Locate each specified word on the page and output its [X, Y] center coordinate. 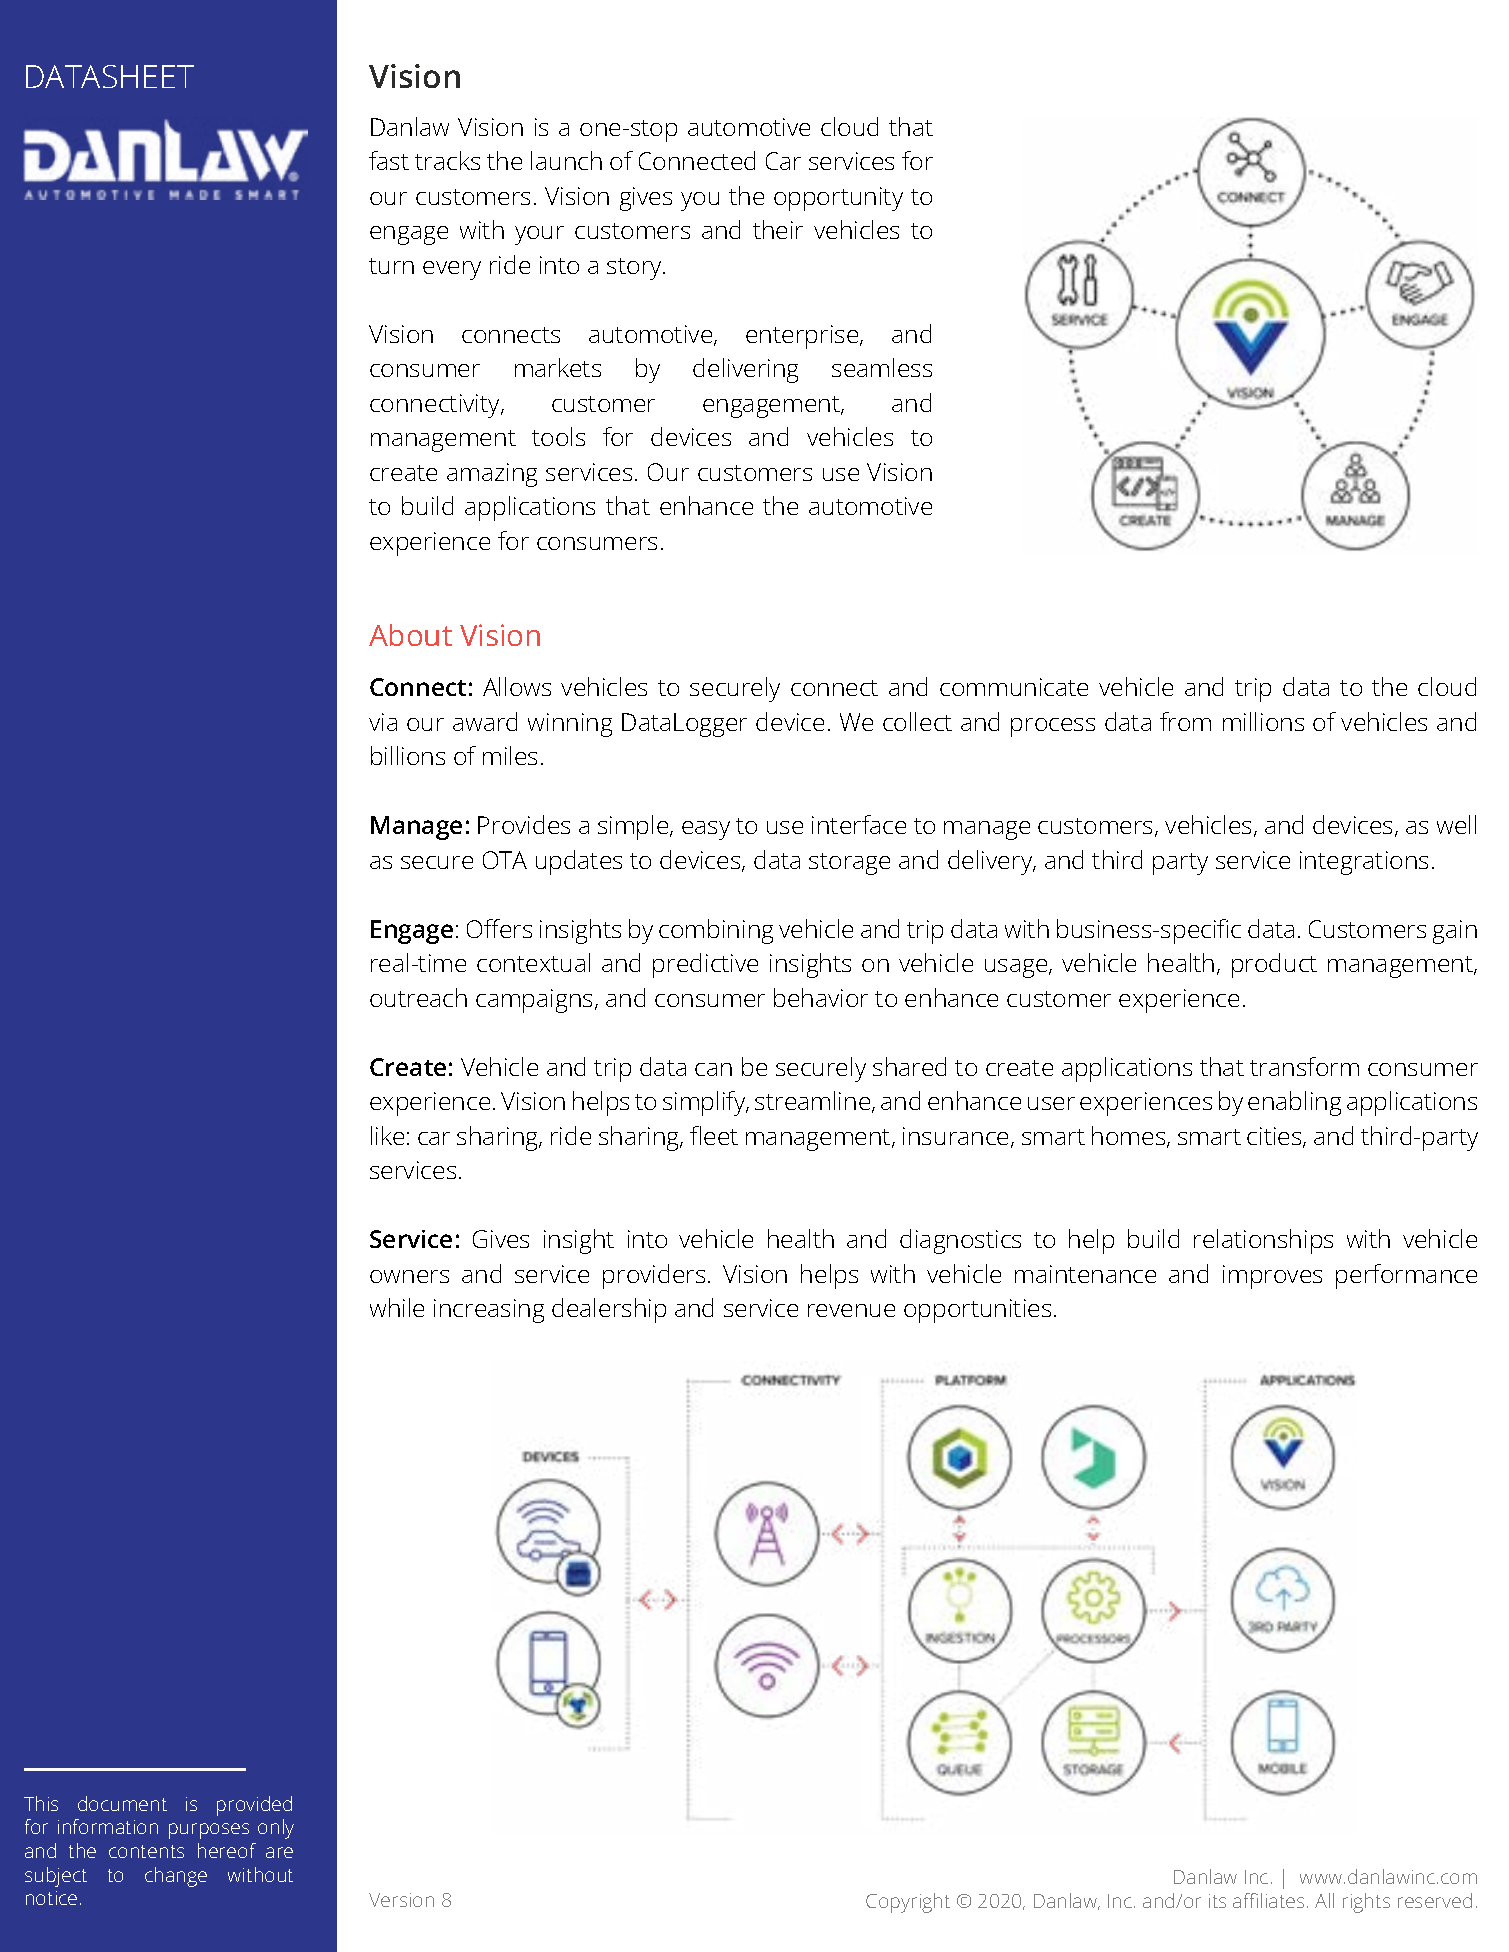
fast [389, 160]
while [397, 1307]
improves [1272, 1277]
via [383, 722]
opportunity [838, 199]
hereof [227, 1850]
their [778, 229]
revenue [851, 1310]
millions [1263, 721]
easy [706, 830]
